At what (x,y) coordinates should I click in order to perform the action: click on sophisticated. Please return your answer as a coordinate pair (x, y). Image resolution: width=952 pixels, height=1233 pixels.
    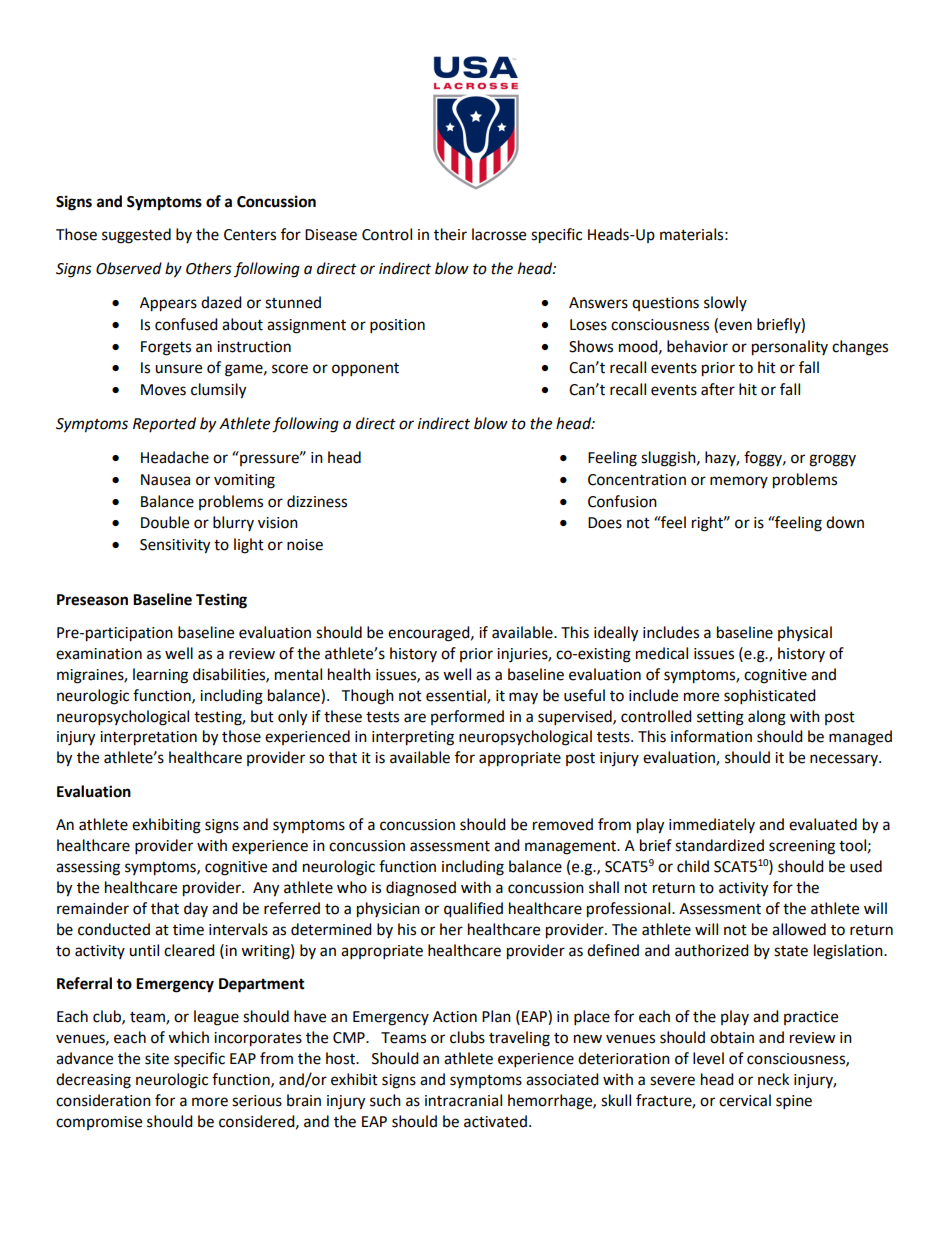
    Looking at the image, I should click on (770, 697).
